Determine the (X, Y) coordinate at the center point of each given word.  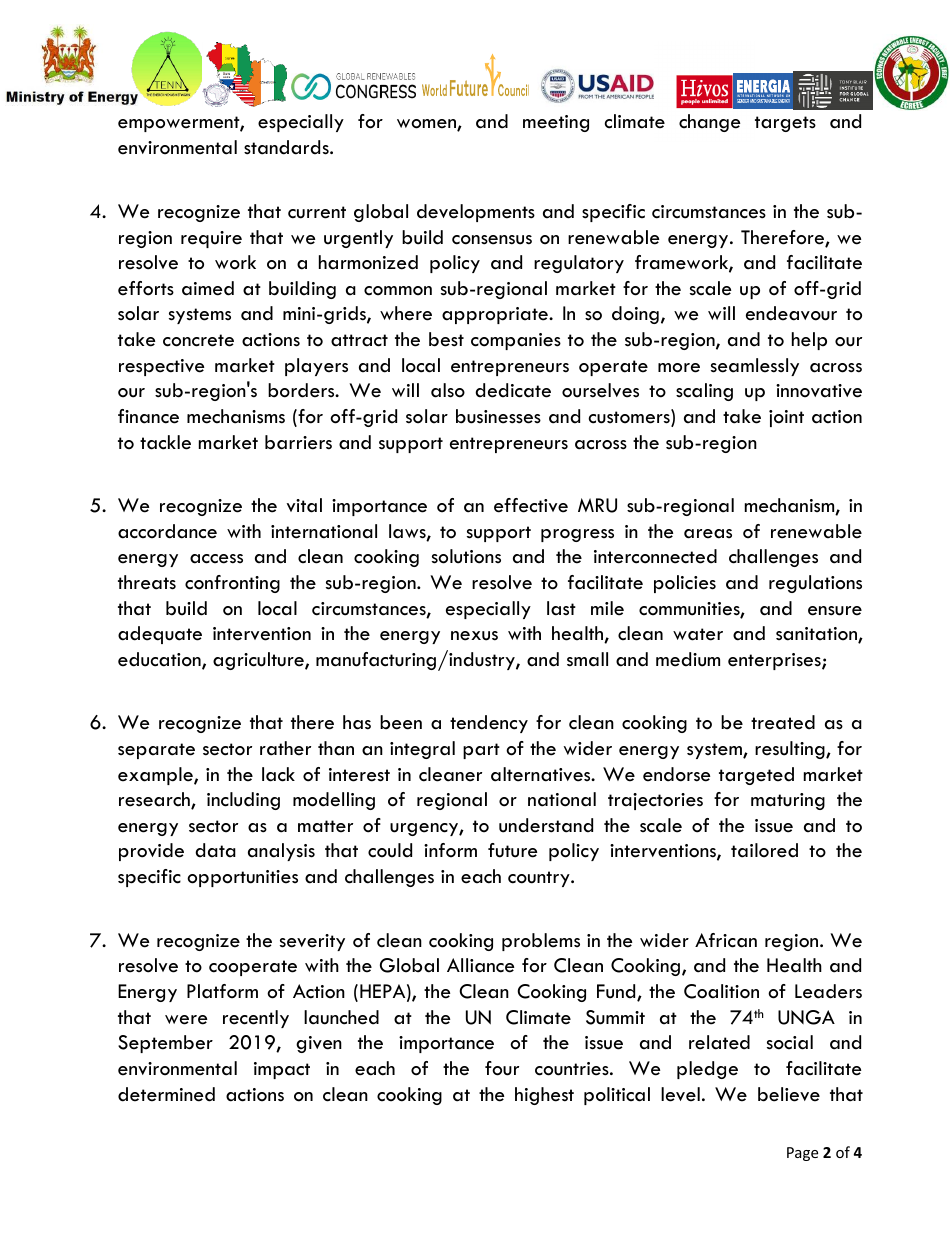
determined (166, 1094)
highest (544, 1096)
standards (287, 147)
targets (785, 124)
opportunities (242, 878)
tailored (764, 850)
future (512, 850)
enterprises (775, 661)
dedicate (513, 390)
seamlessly (755, 367)
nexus (474, 636)
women (427, 125)
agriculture (259, 661)
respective (161, 367)
